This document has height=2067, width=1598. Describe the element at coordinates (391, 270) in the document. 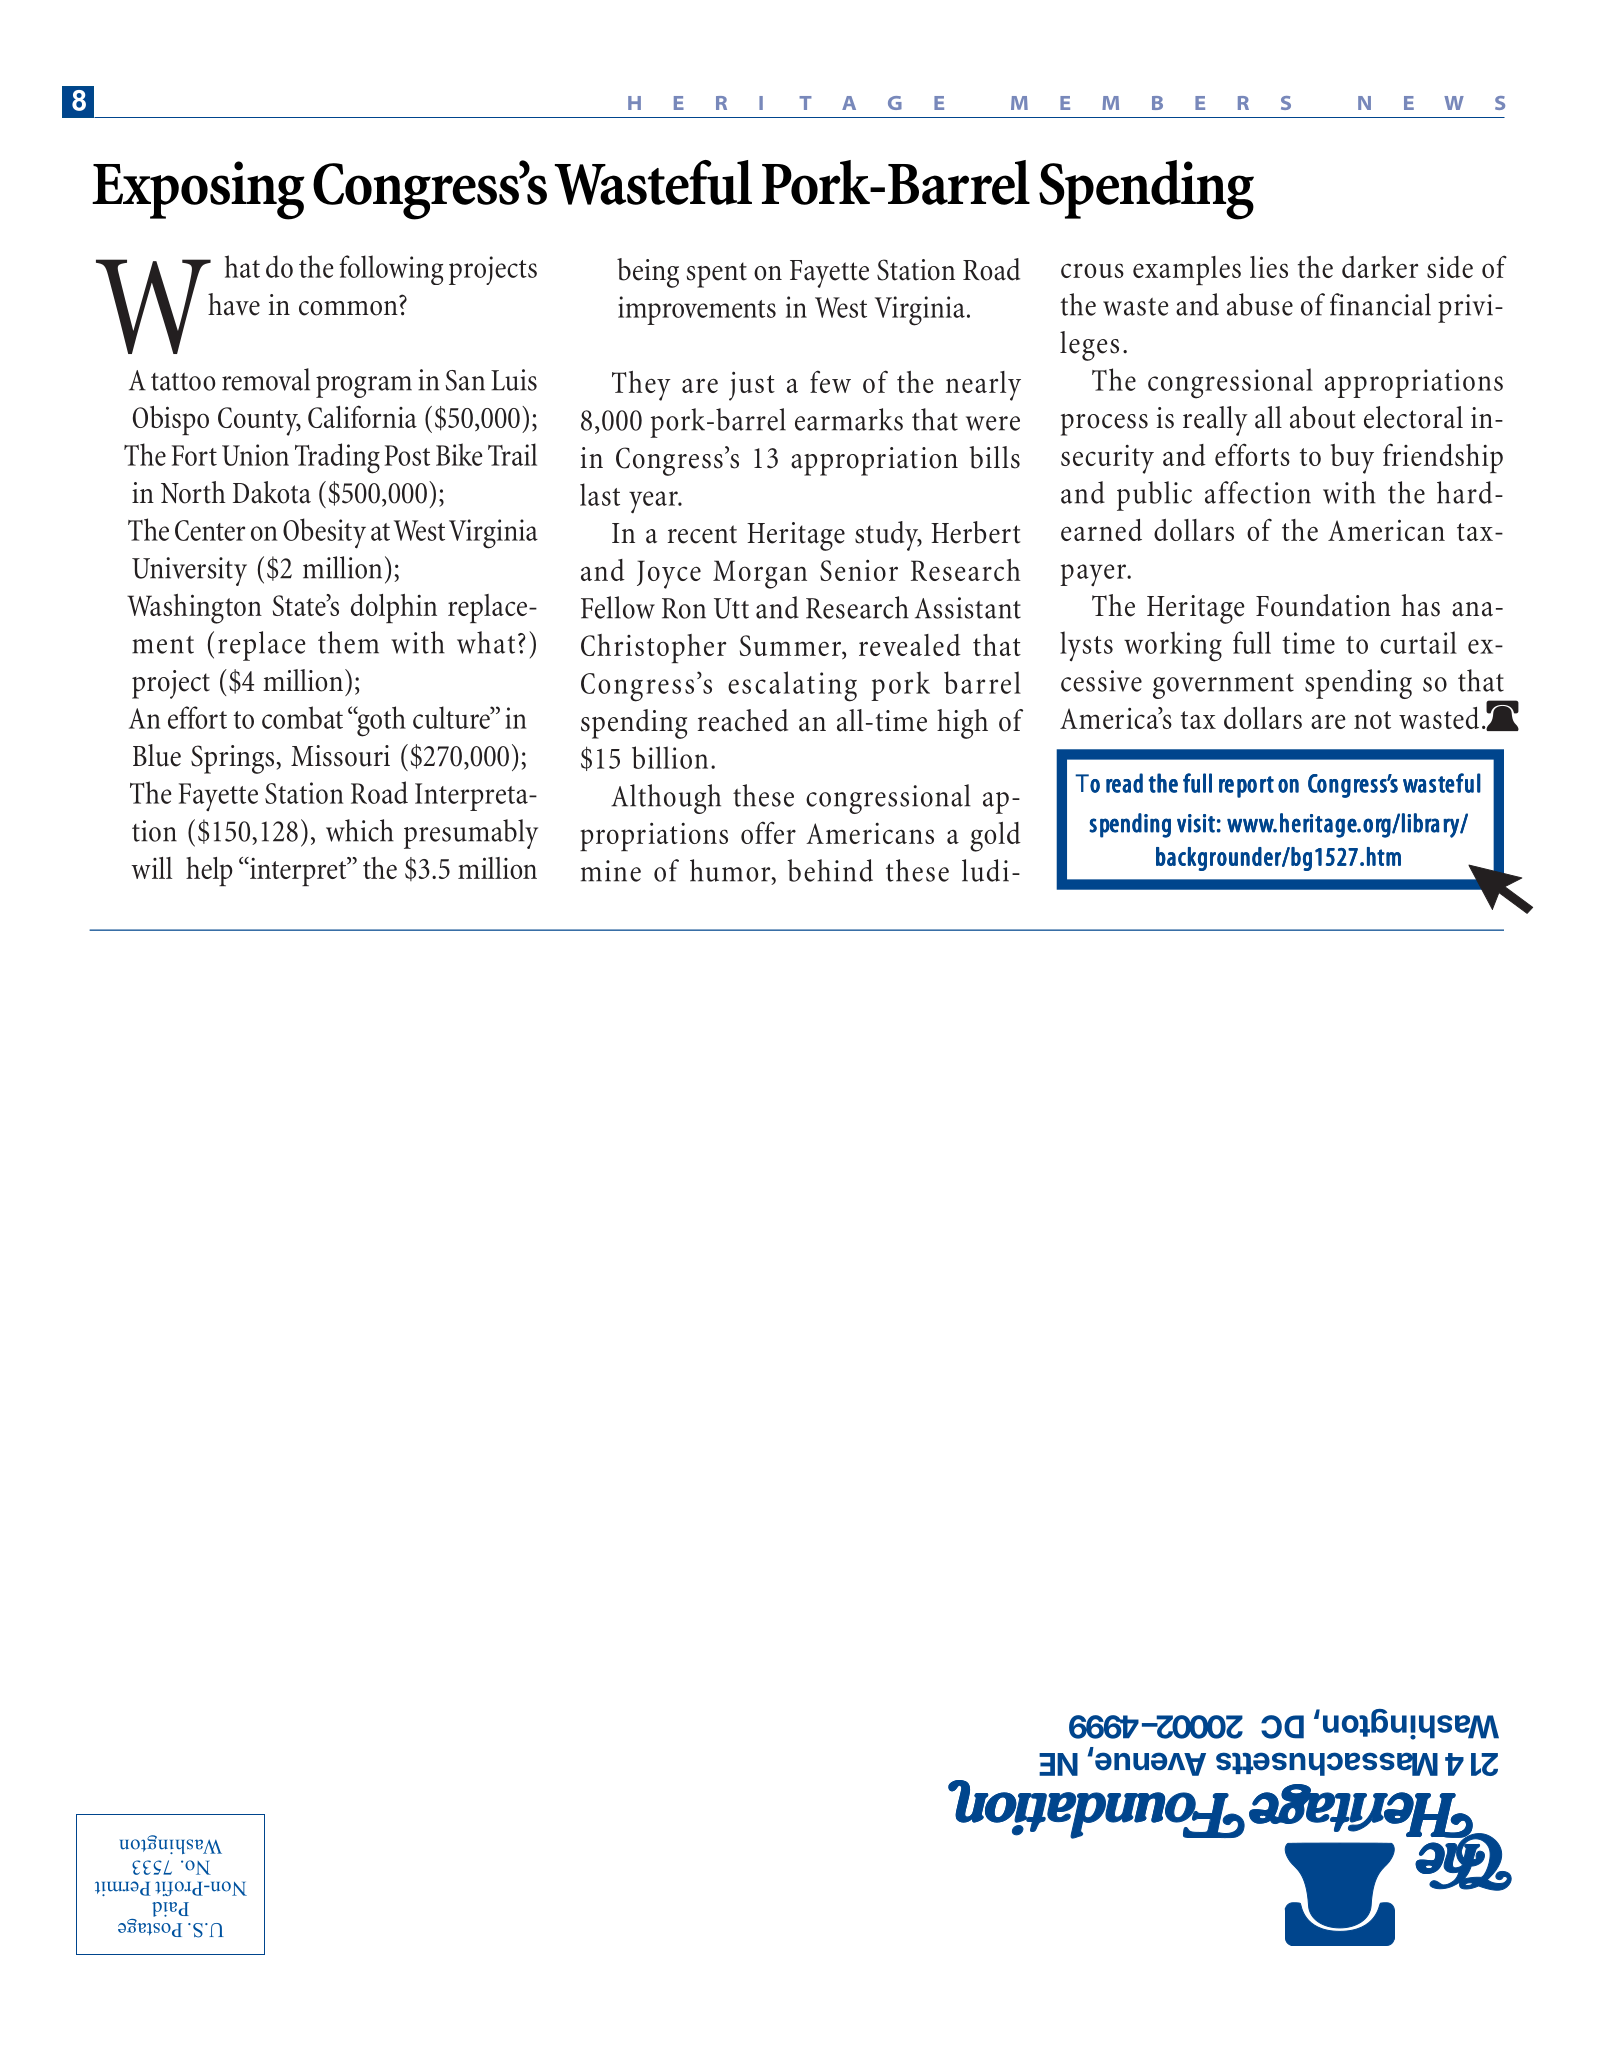

I see `following` at that location.
